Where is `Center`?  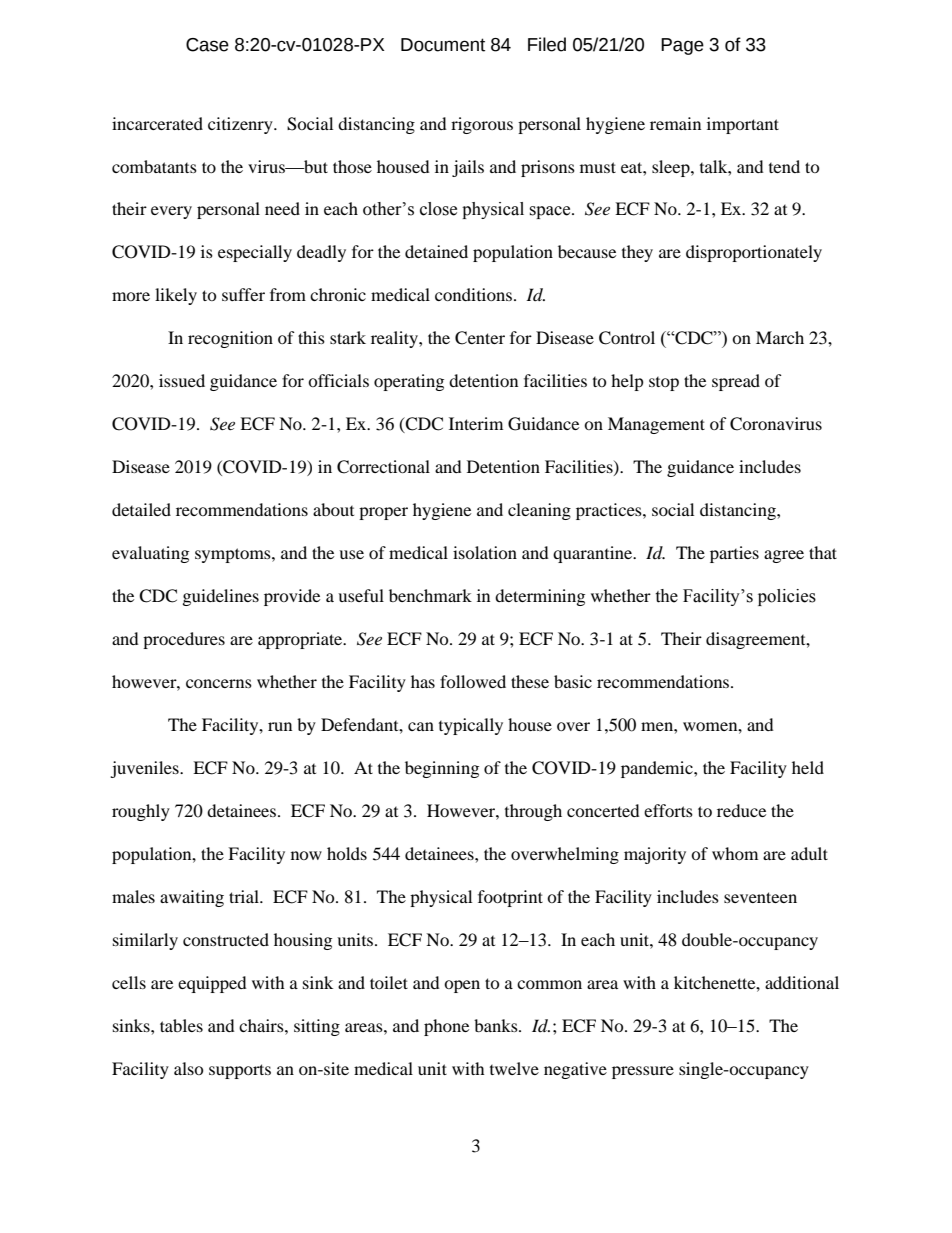 Center is located at coordinates (480, 338).
